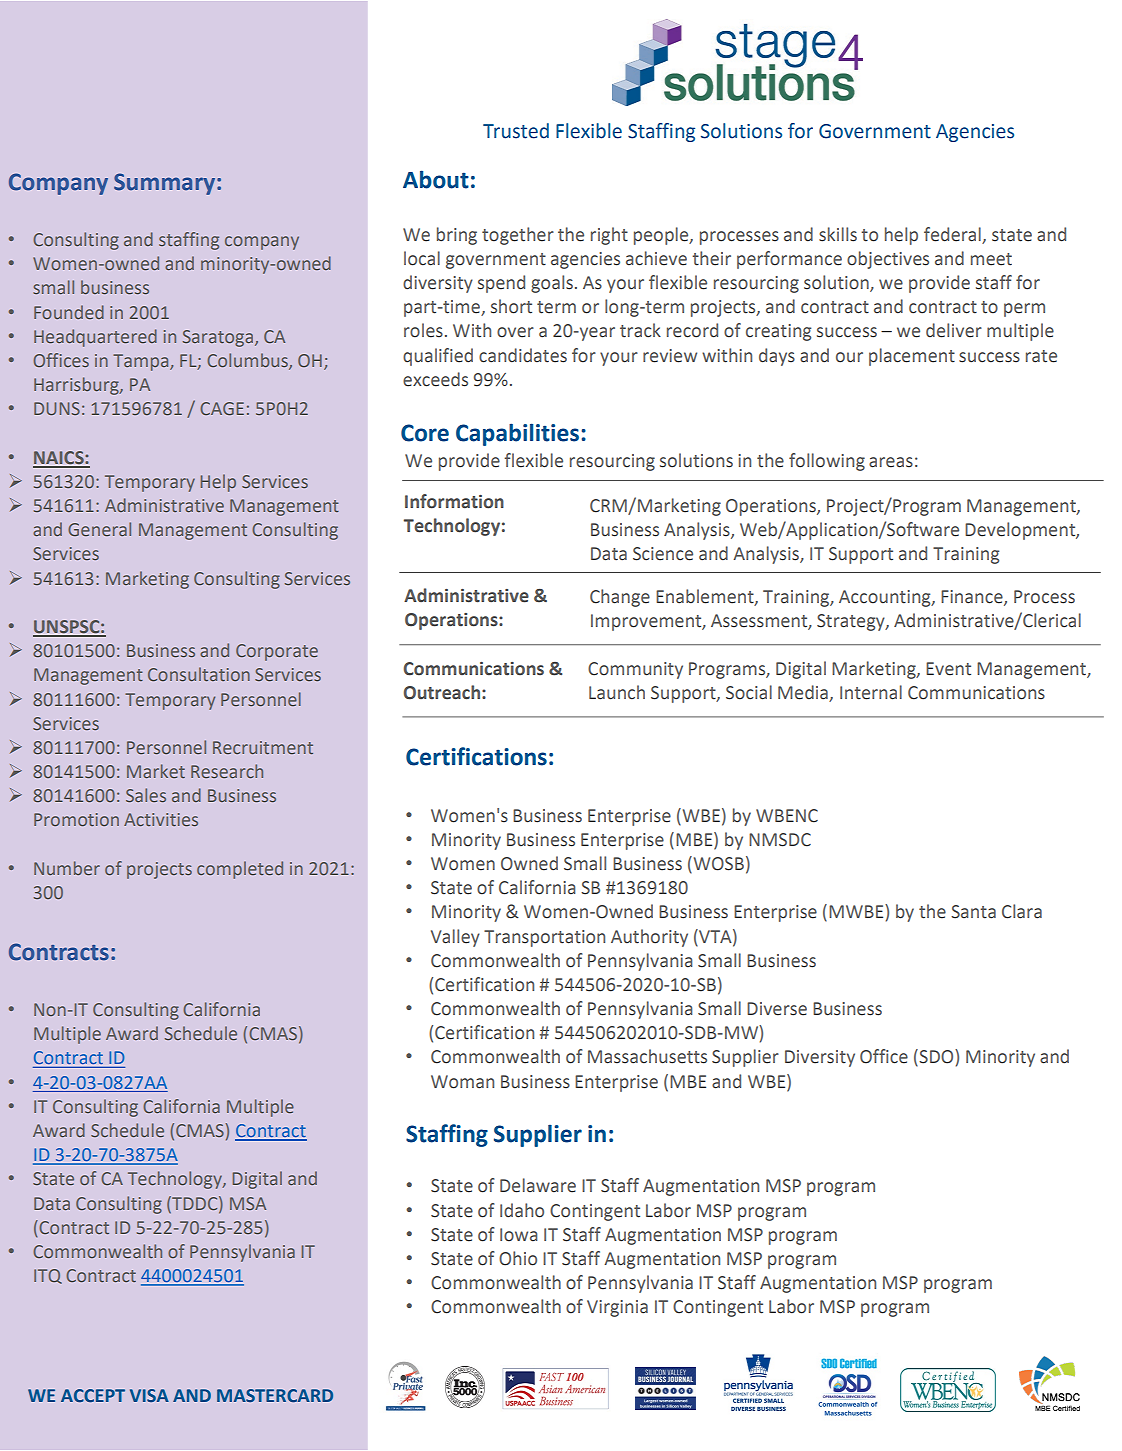 The height and width of the page is (1451, 1122). What do you see at coordinates (248, 1203) in the page?
I see `MSA` at bounding box center [248, 1203].
